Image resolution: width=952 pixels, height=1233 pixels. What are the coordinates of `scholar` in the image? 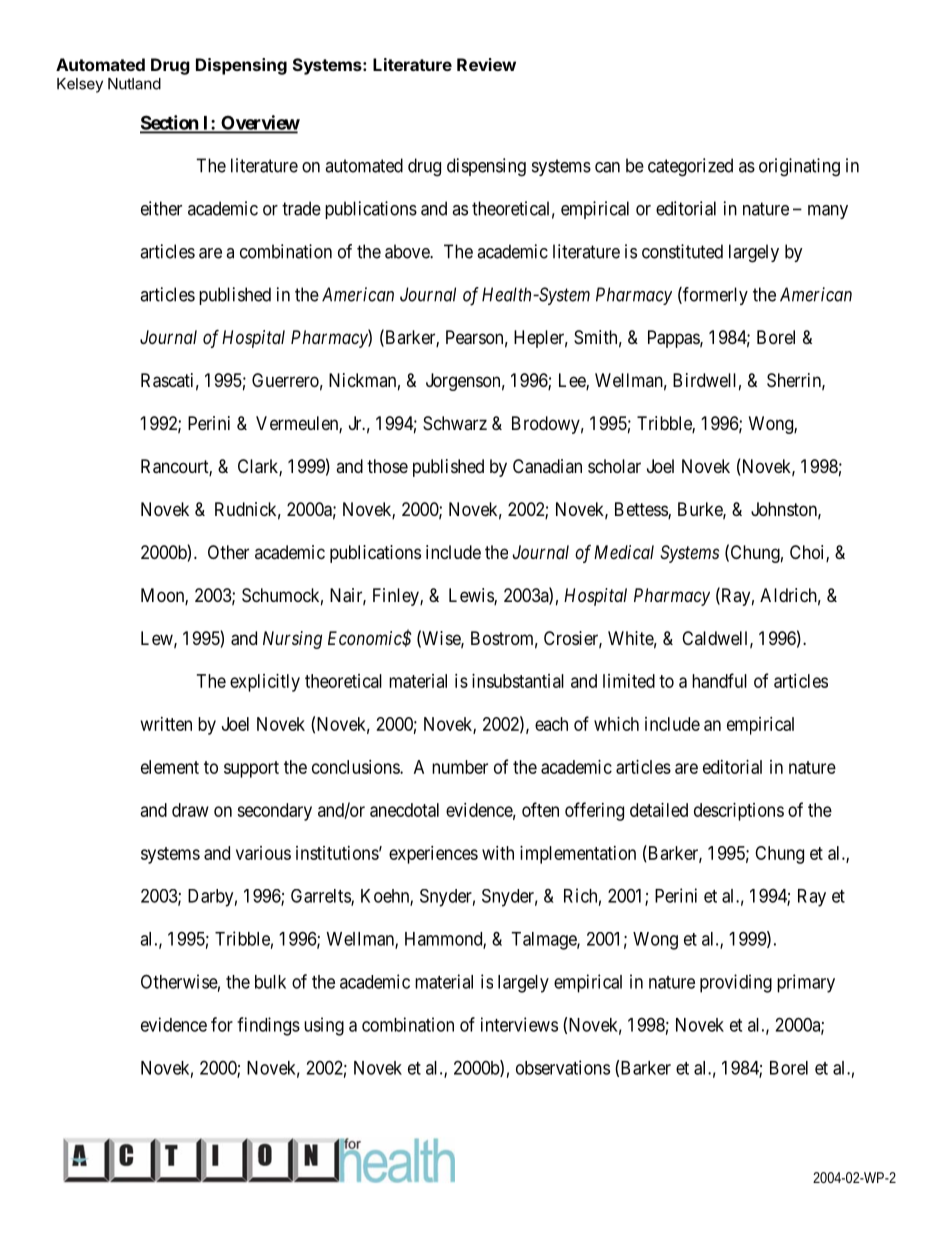 It's located at (614, 466).
